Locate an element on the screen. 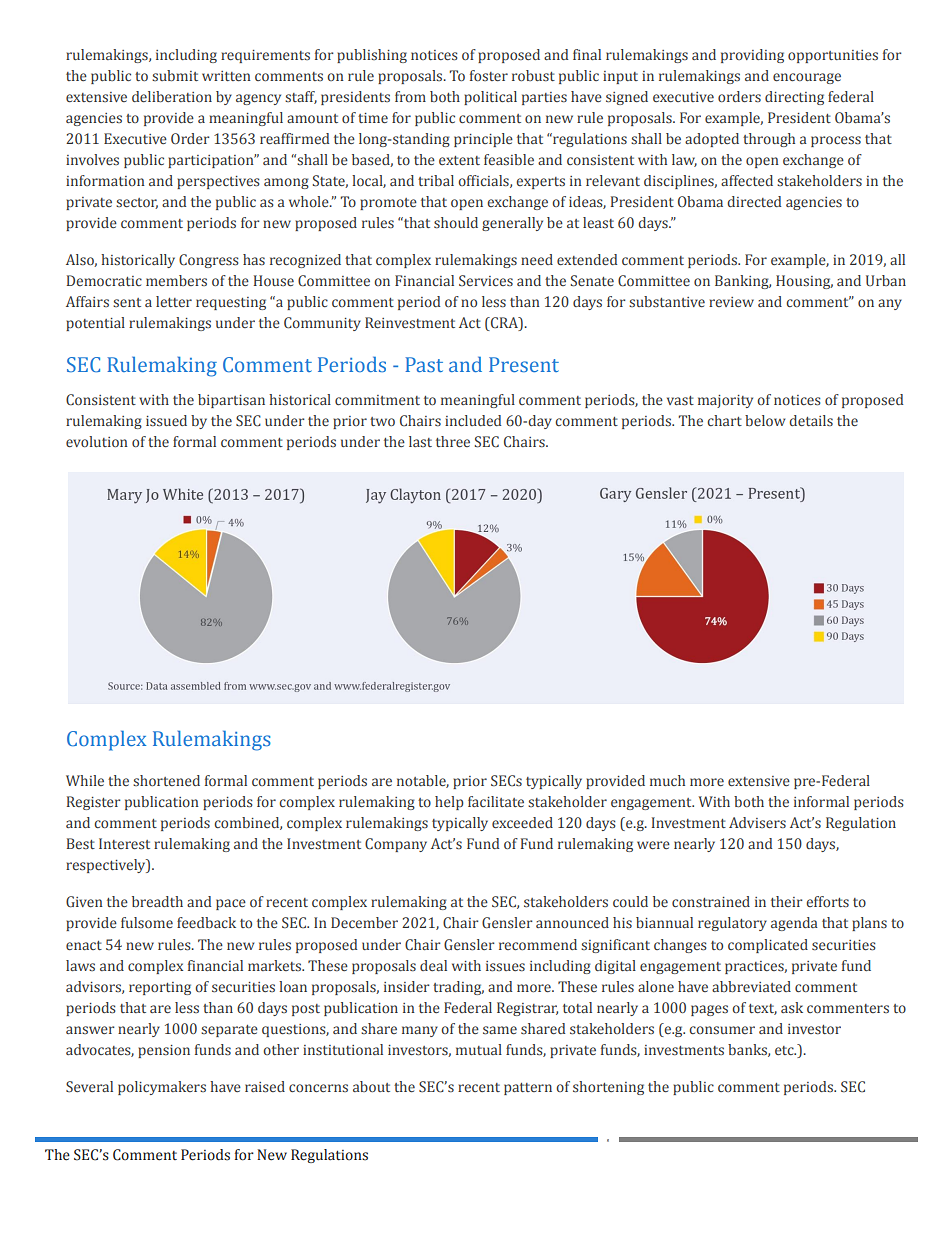  facilitate is located at coordinates (496, 801).
